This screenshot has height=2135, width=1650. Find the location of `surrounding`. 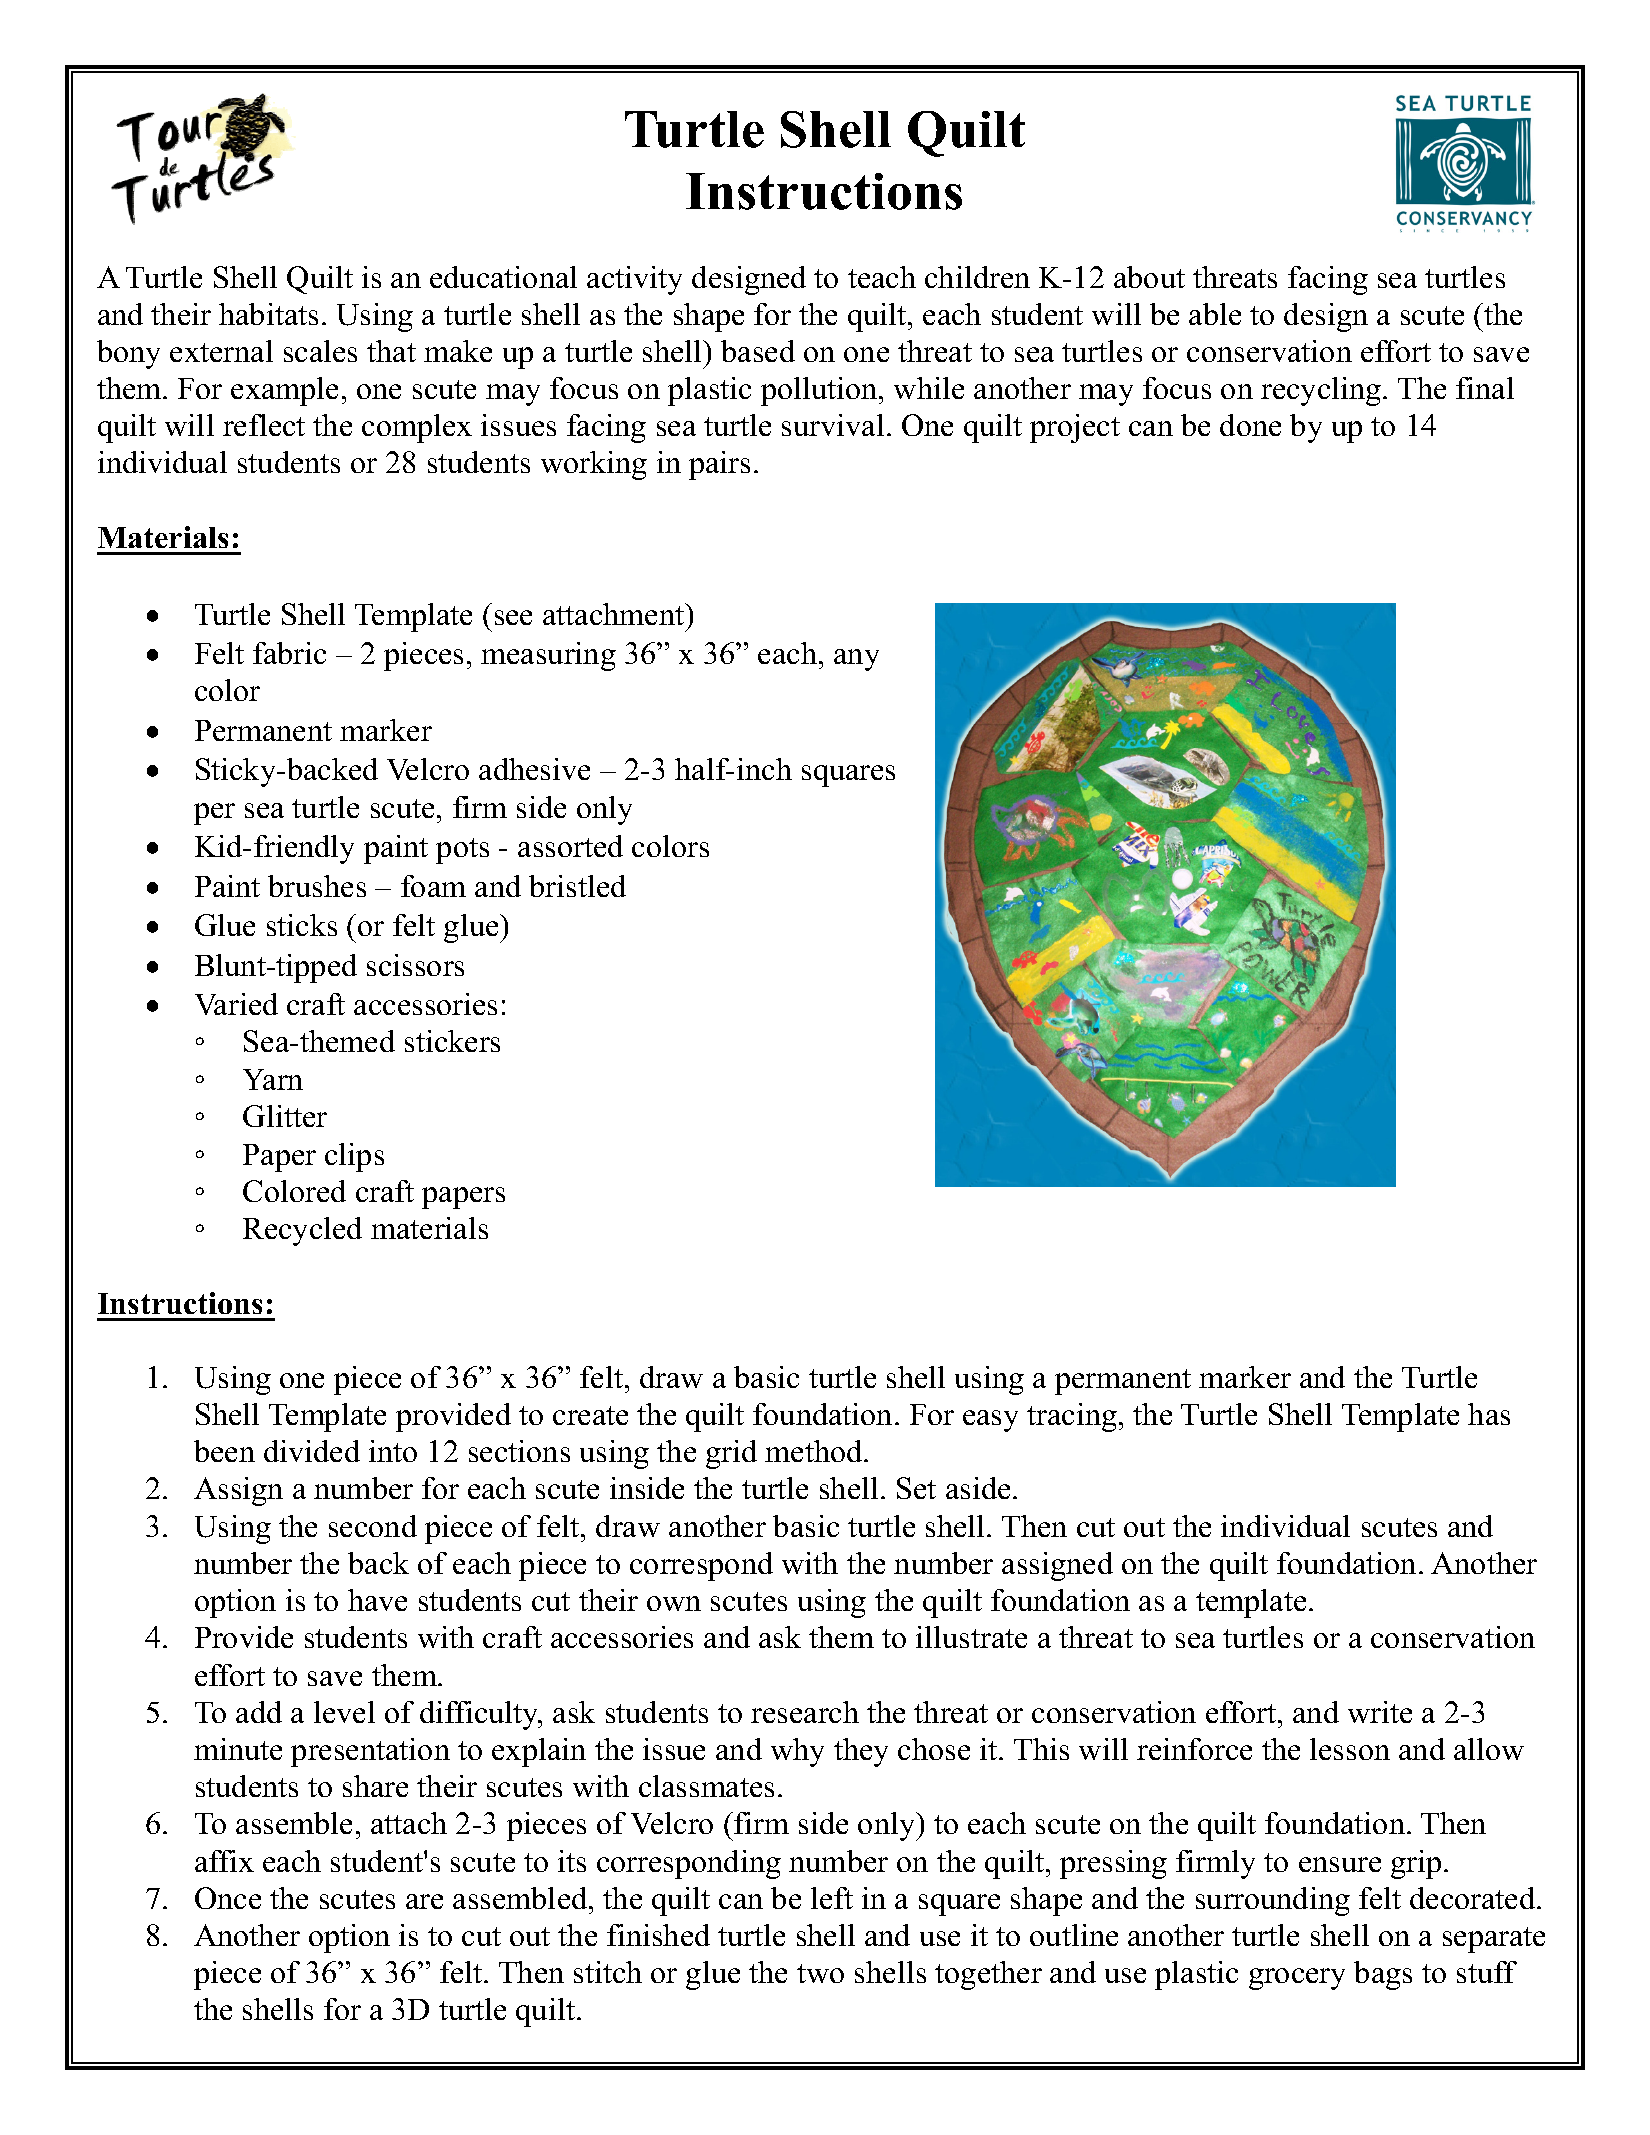

surrounding is located at coordinates (1273, 1901).
